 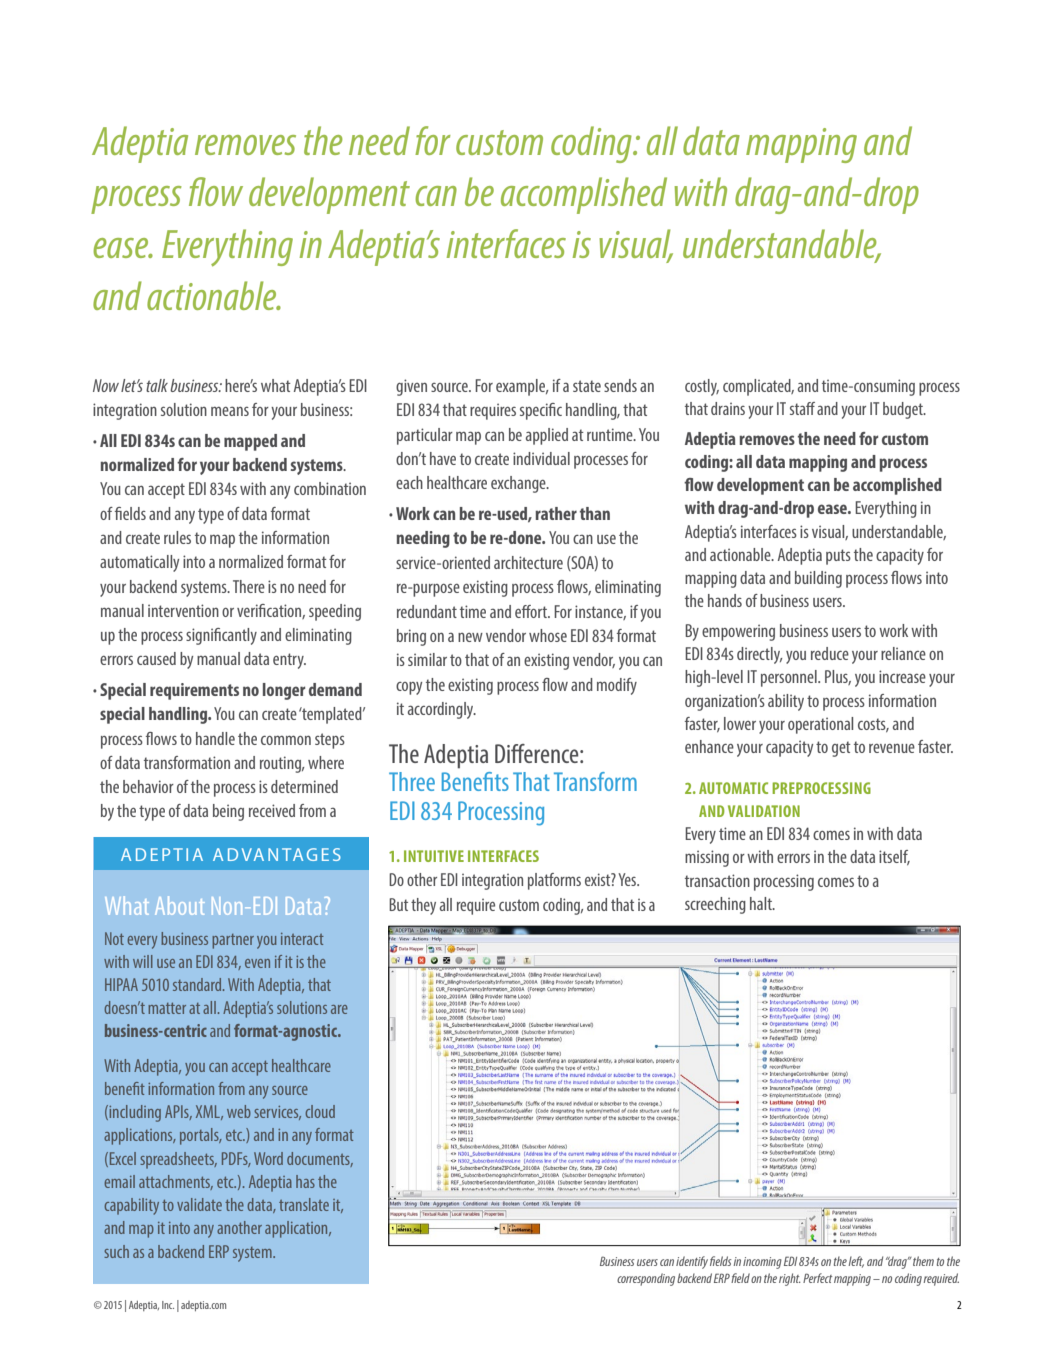 I want to click on being, so click(x=228, y=812).
